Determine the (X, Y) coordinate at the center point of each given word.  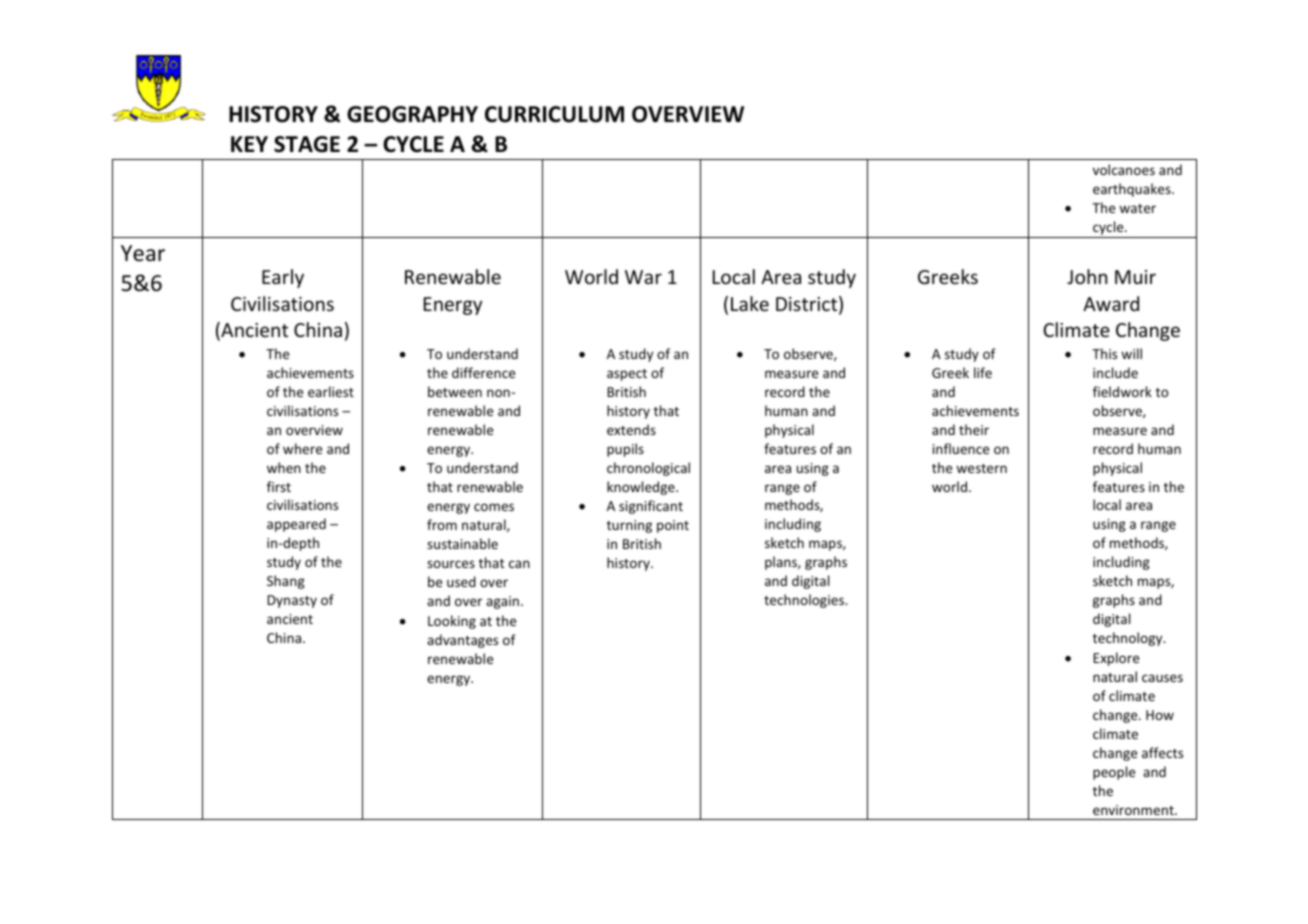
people (1114, 773)
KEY (249, 144)
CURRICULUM (554, 114)
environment (1134, 810)
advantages (462, 641)
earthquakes (1133, 190)
